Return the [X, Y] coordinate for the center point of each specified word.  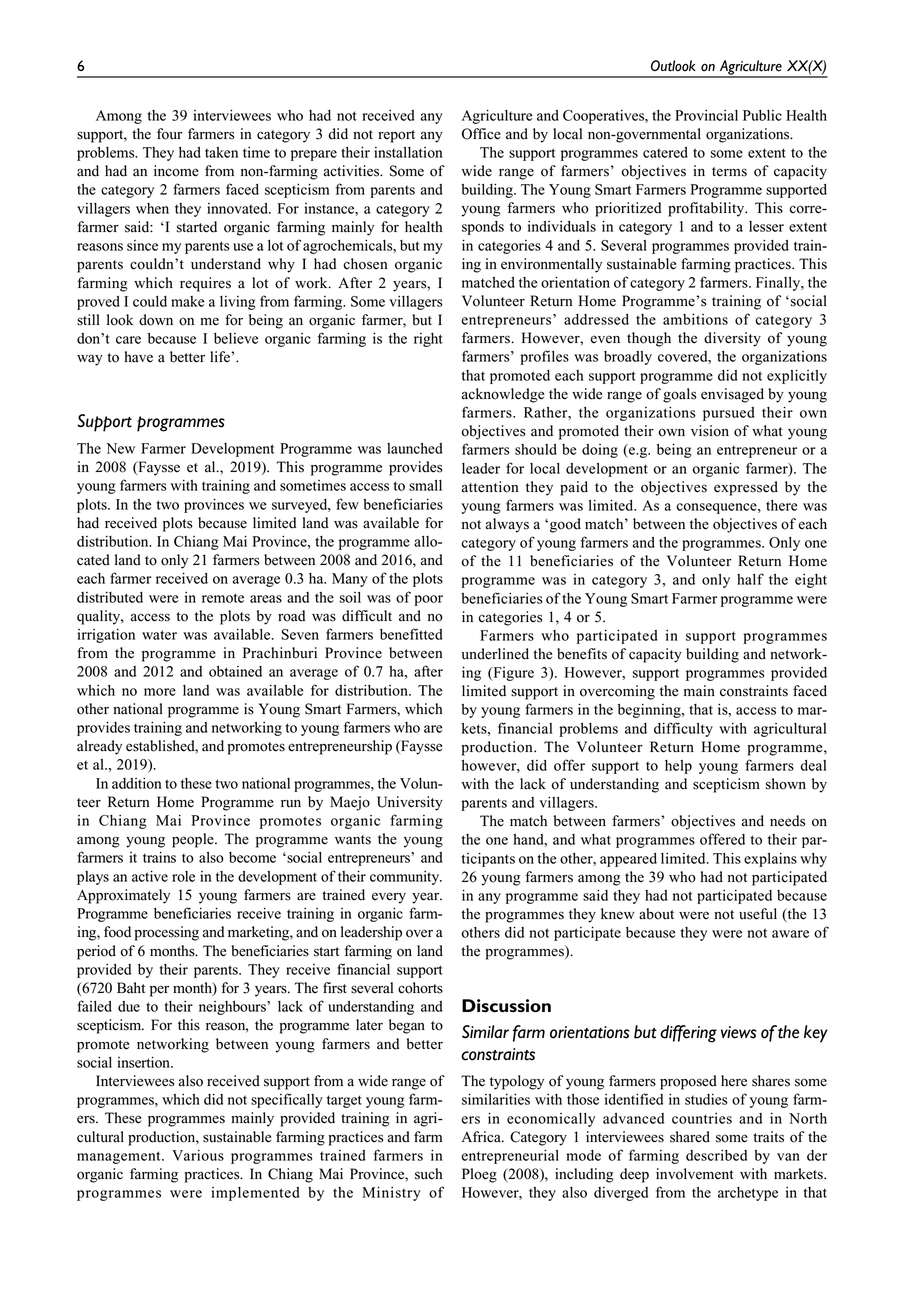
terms [729, 172]
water [159, 635]
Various [198, 1155]
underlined [495, 654]
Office [481, 134]
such [429, 1174]
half [750, 579]
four [170, 134]
